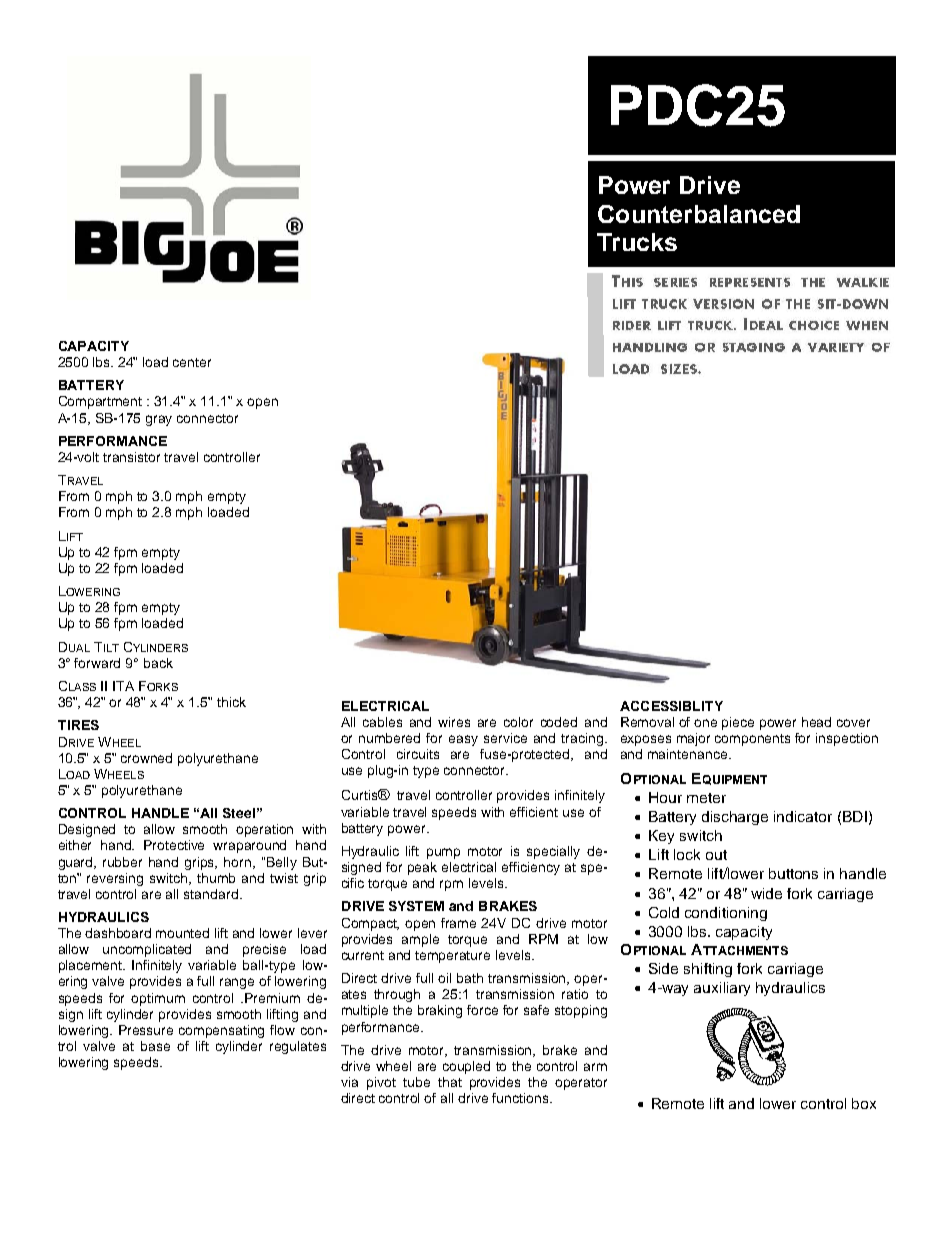  What do you see at coordinates (192, 362) in the screenshot?
I see `center` at bounding box center [192, 362].
